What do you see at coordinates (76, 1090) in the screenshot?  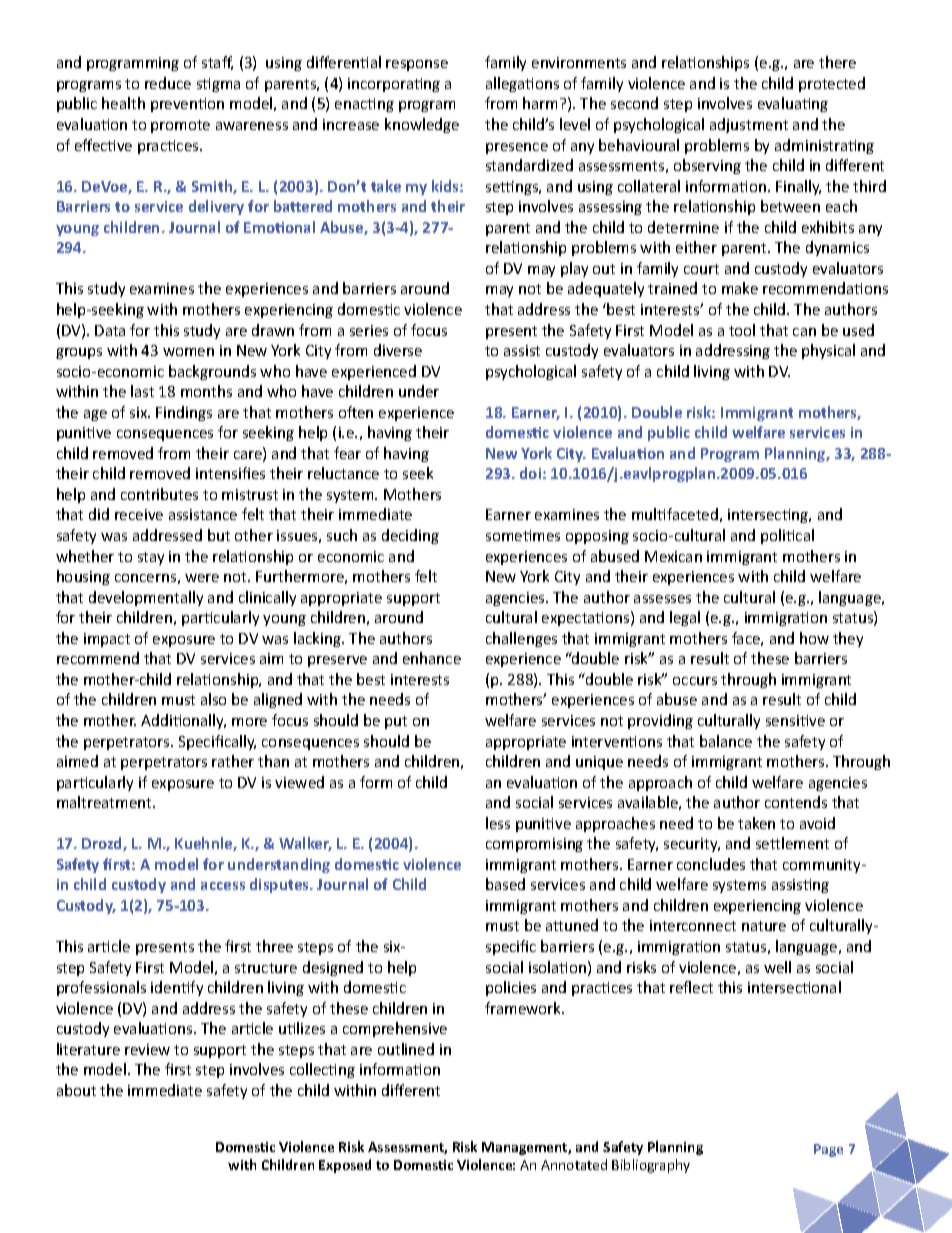 I see `about` at bounding box center [76, 1090].
